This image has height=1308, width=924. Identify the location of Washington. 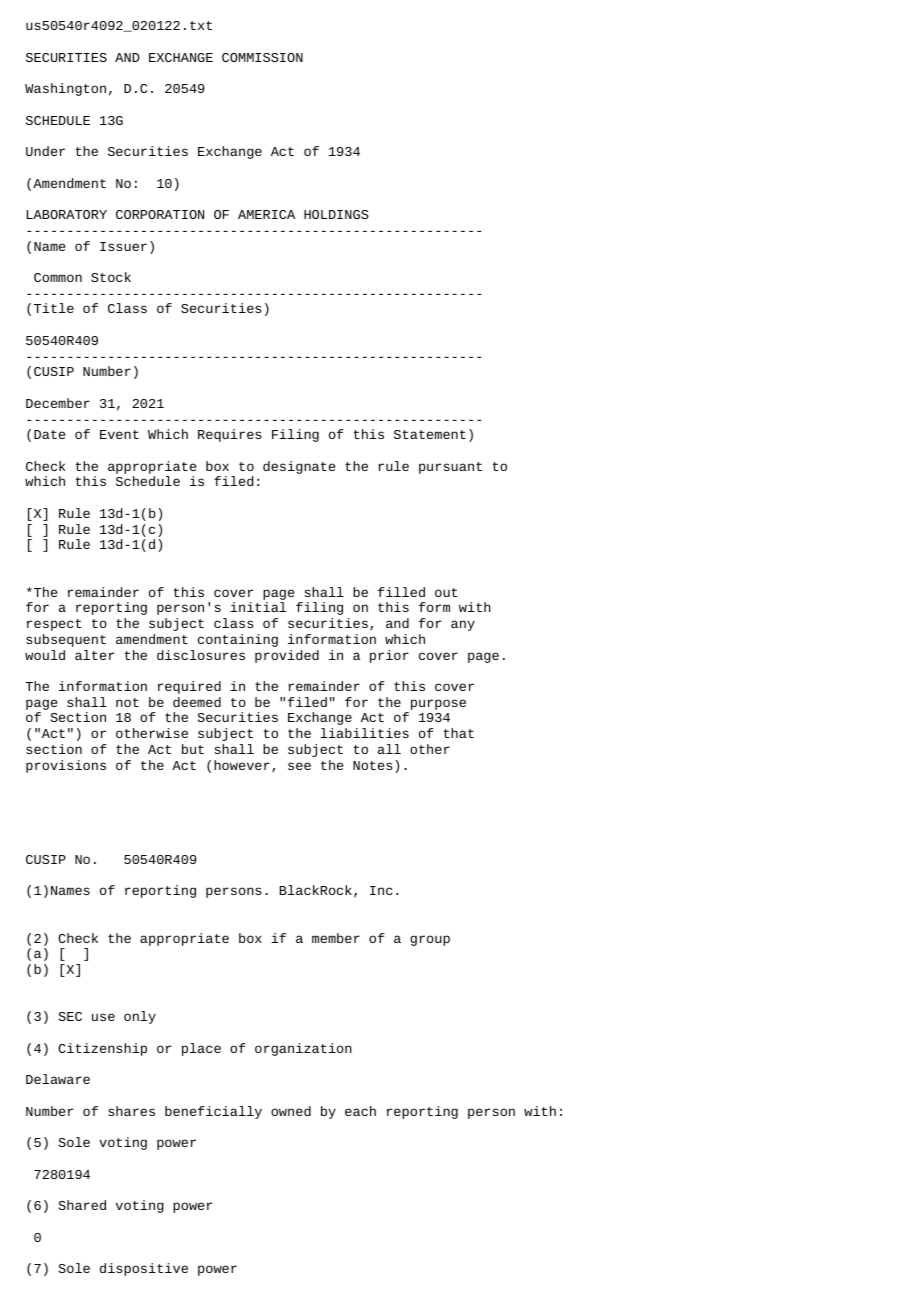
(65, 89).
